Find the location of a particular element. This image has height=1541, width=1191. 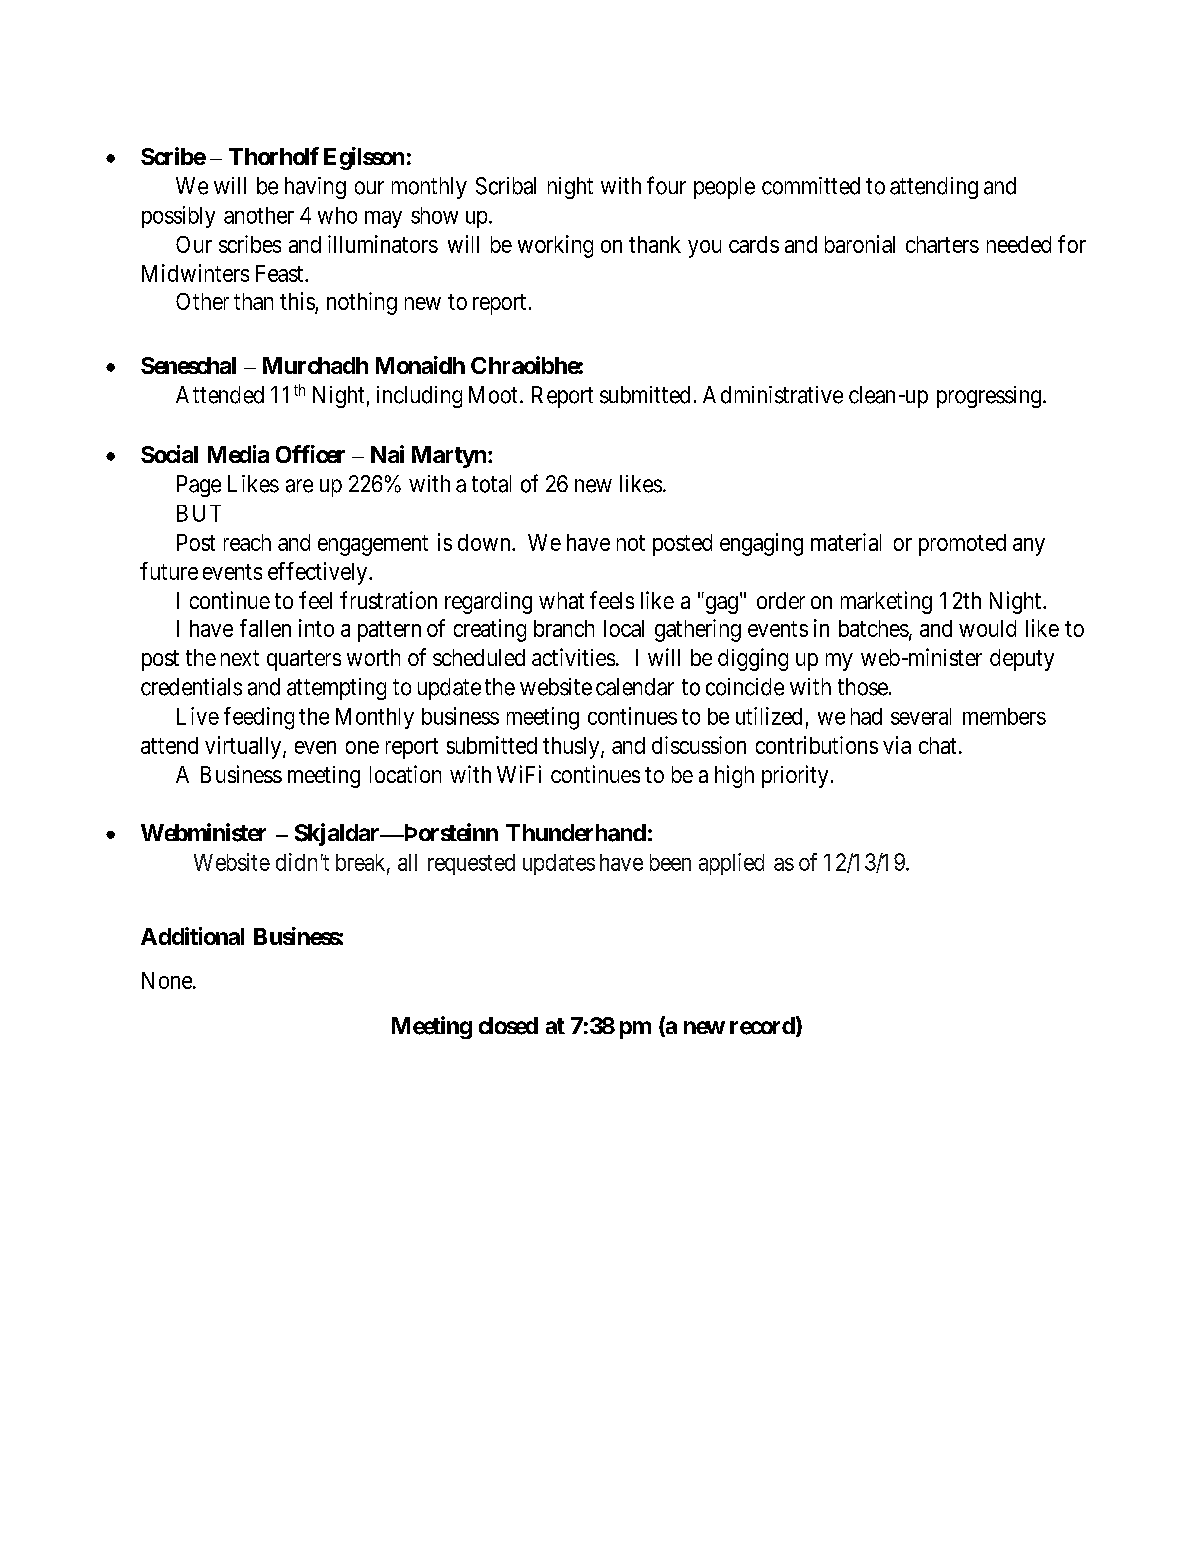

activities is located at coordinates (573, 657).
